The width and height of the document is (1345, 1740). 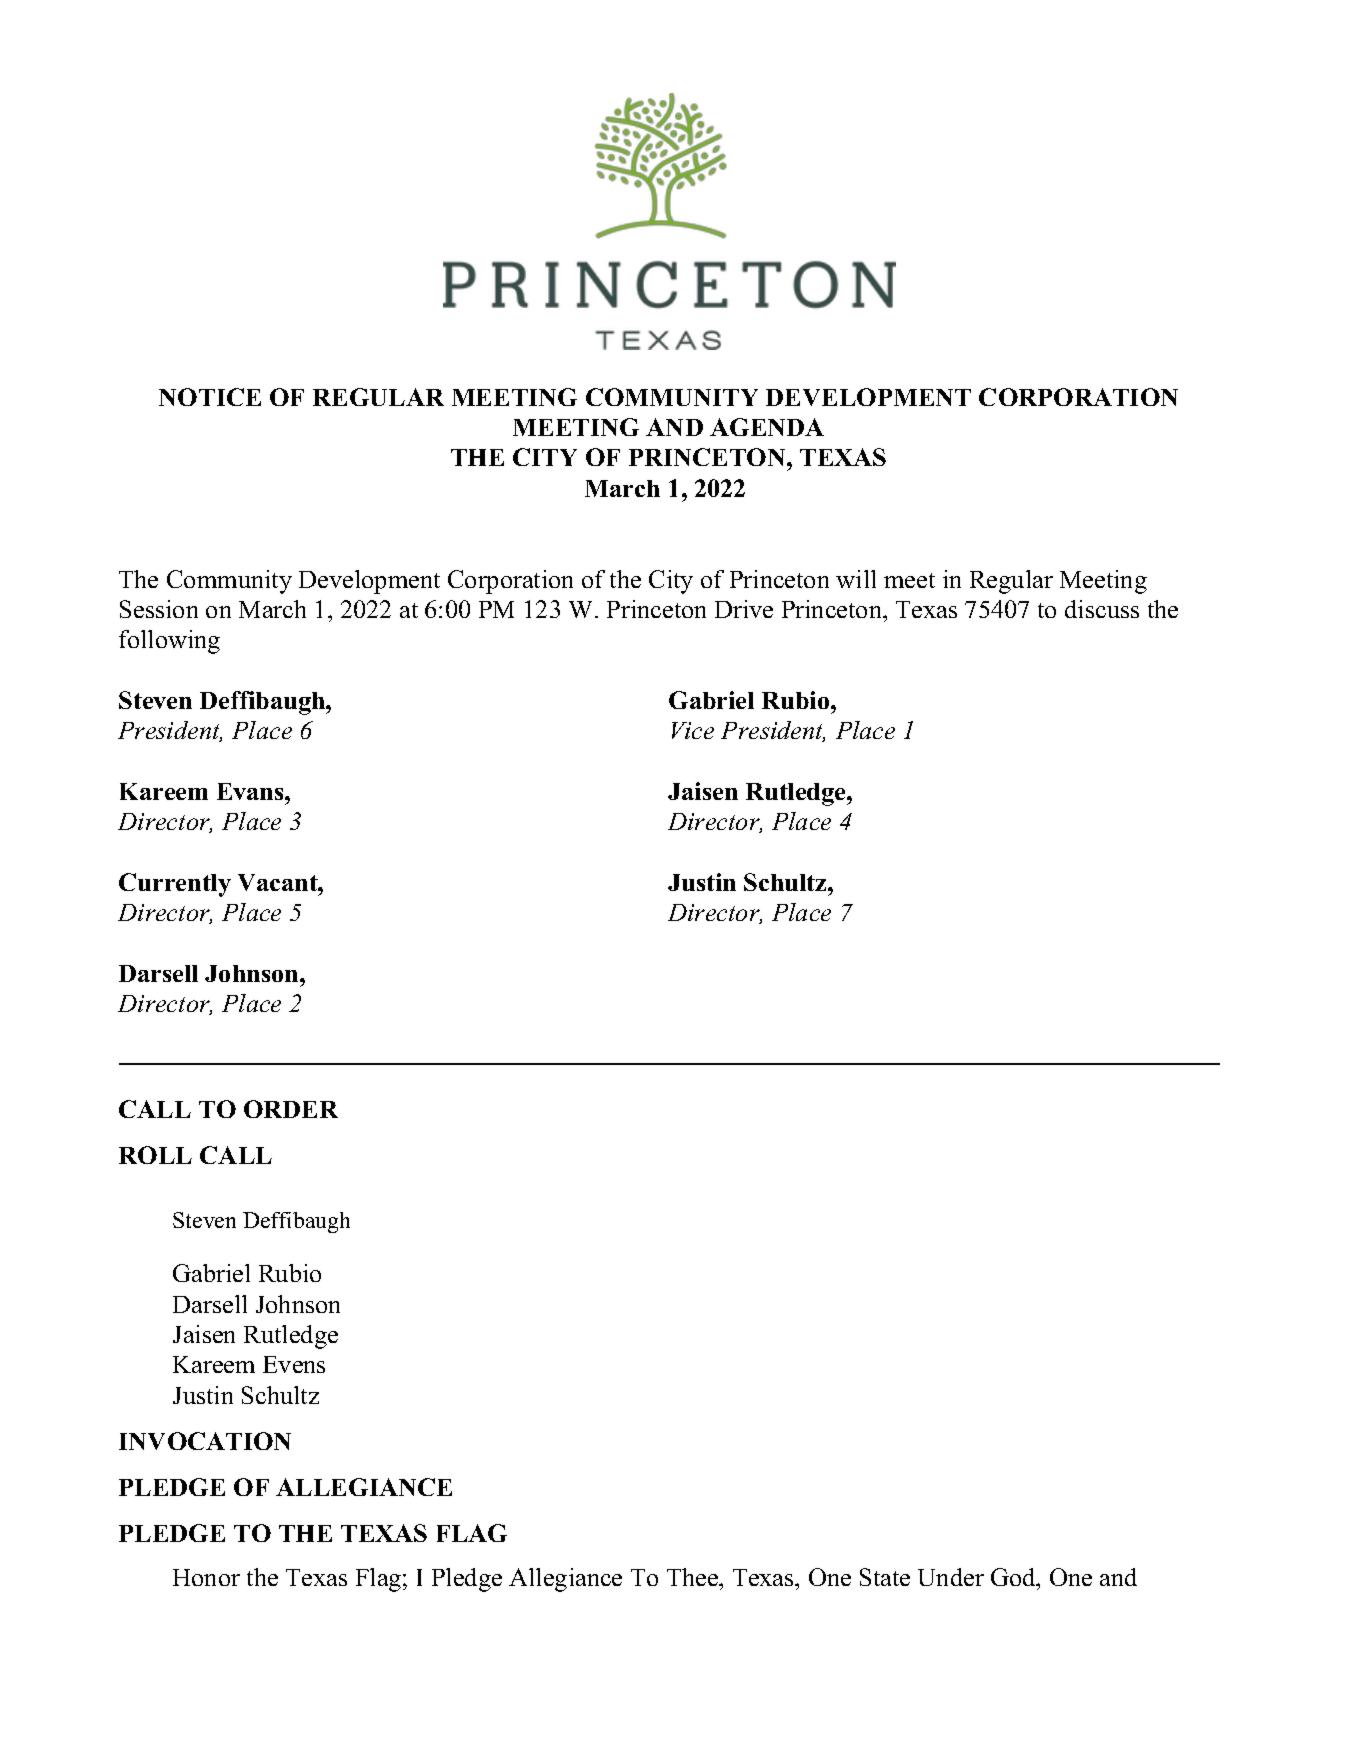 What do you see at coordinates (206, 1577) in the document?
I see `Honor` at bounding box center [206, 1577].
